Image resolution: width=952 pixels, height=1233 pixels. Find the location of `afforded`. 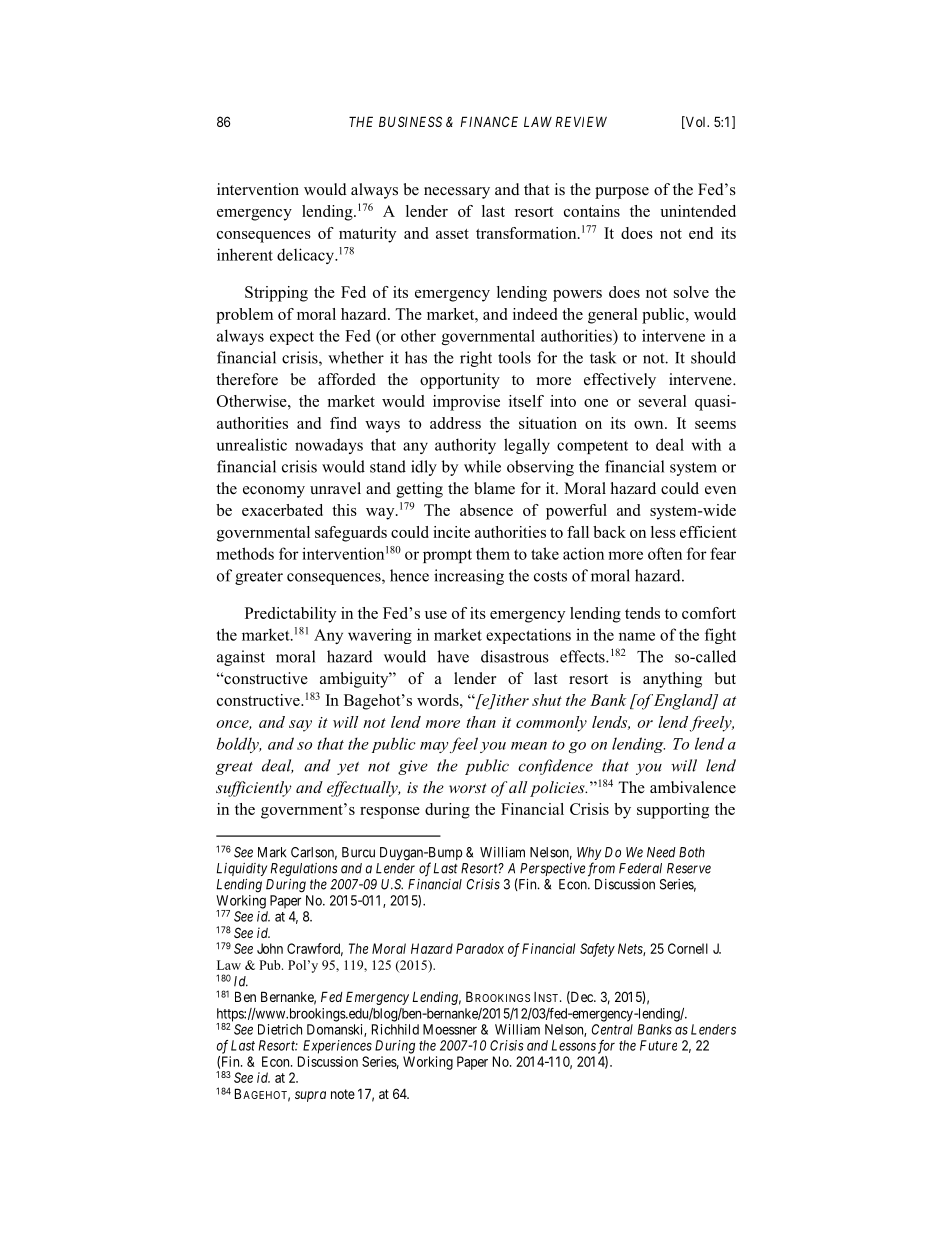

afforded is located at coordinates (347, 379).
